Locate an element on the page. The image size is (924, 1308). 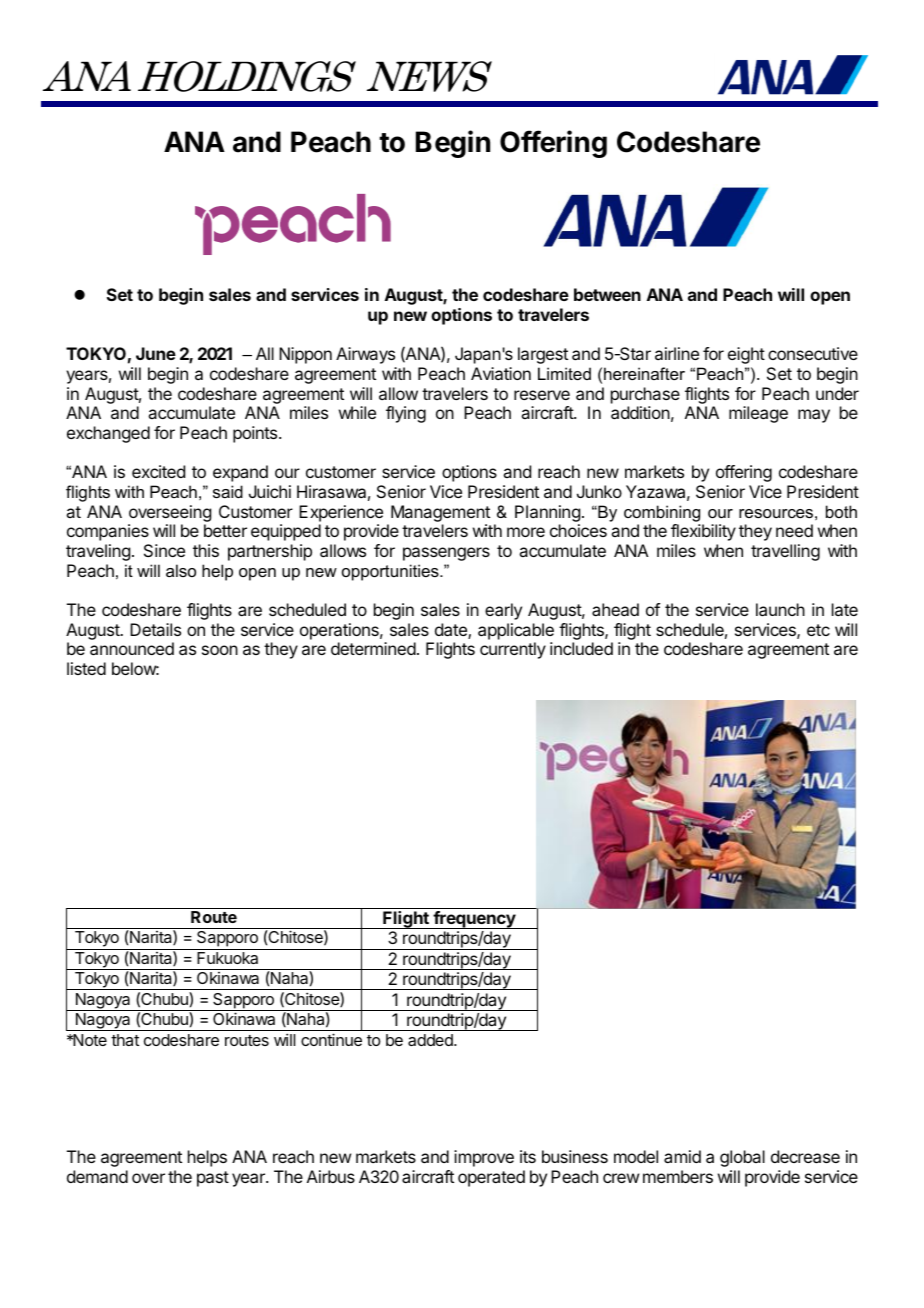
launch is located at coordinates (780, 609).
